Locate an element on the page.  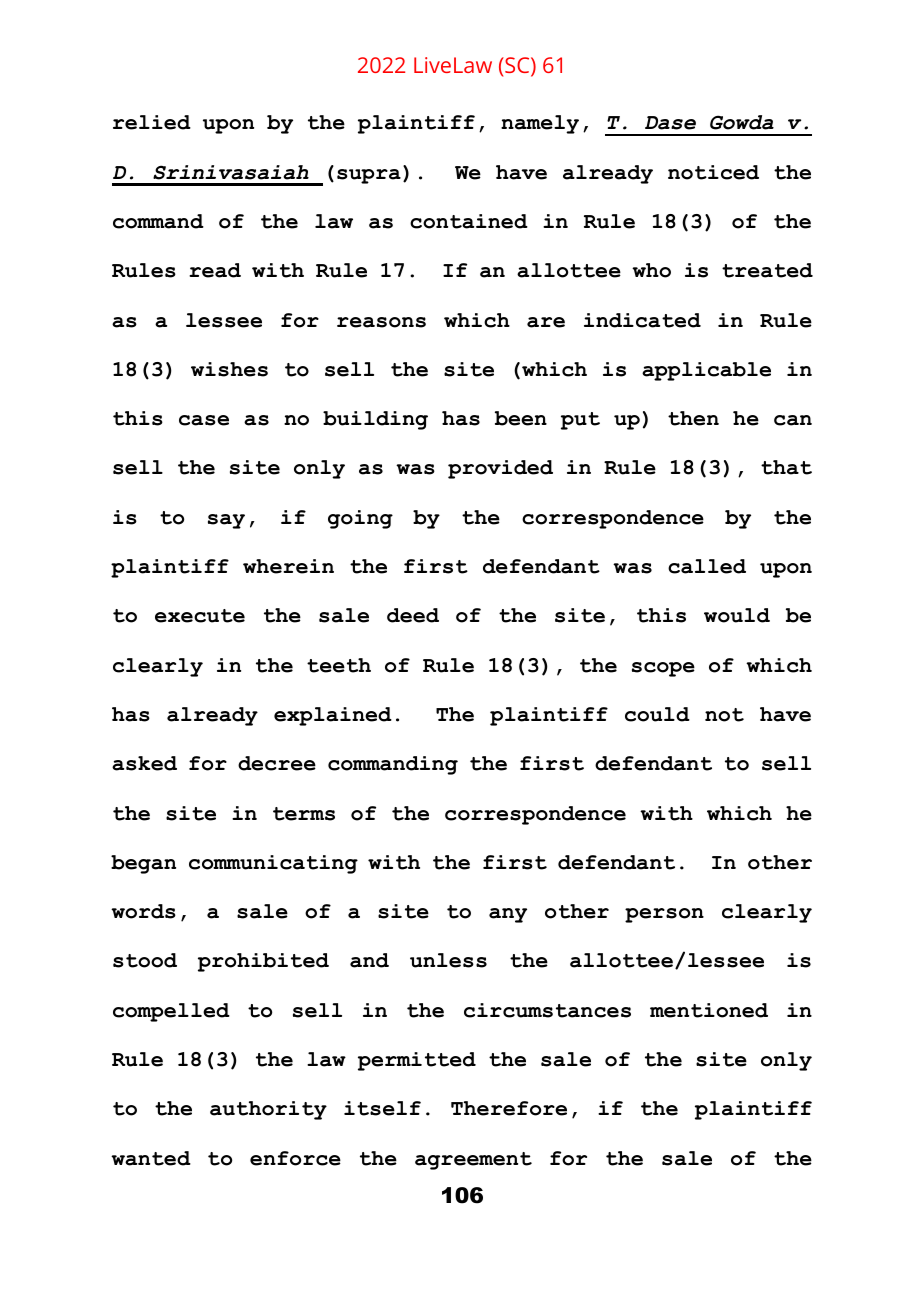
relied is located at coordinates (152, 122).
